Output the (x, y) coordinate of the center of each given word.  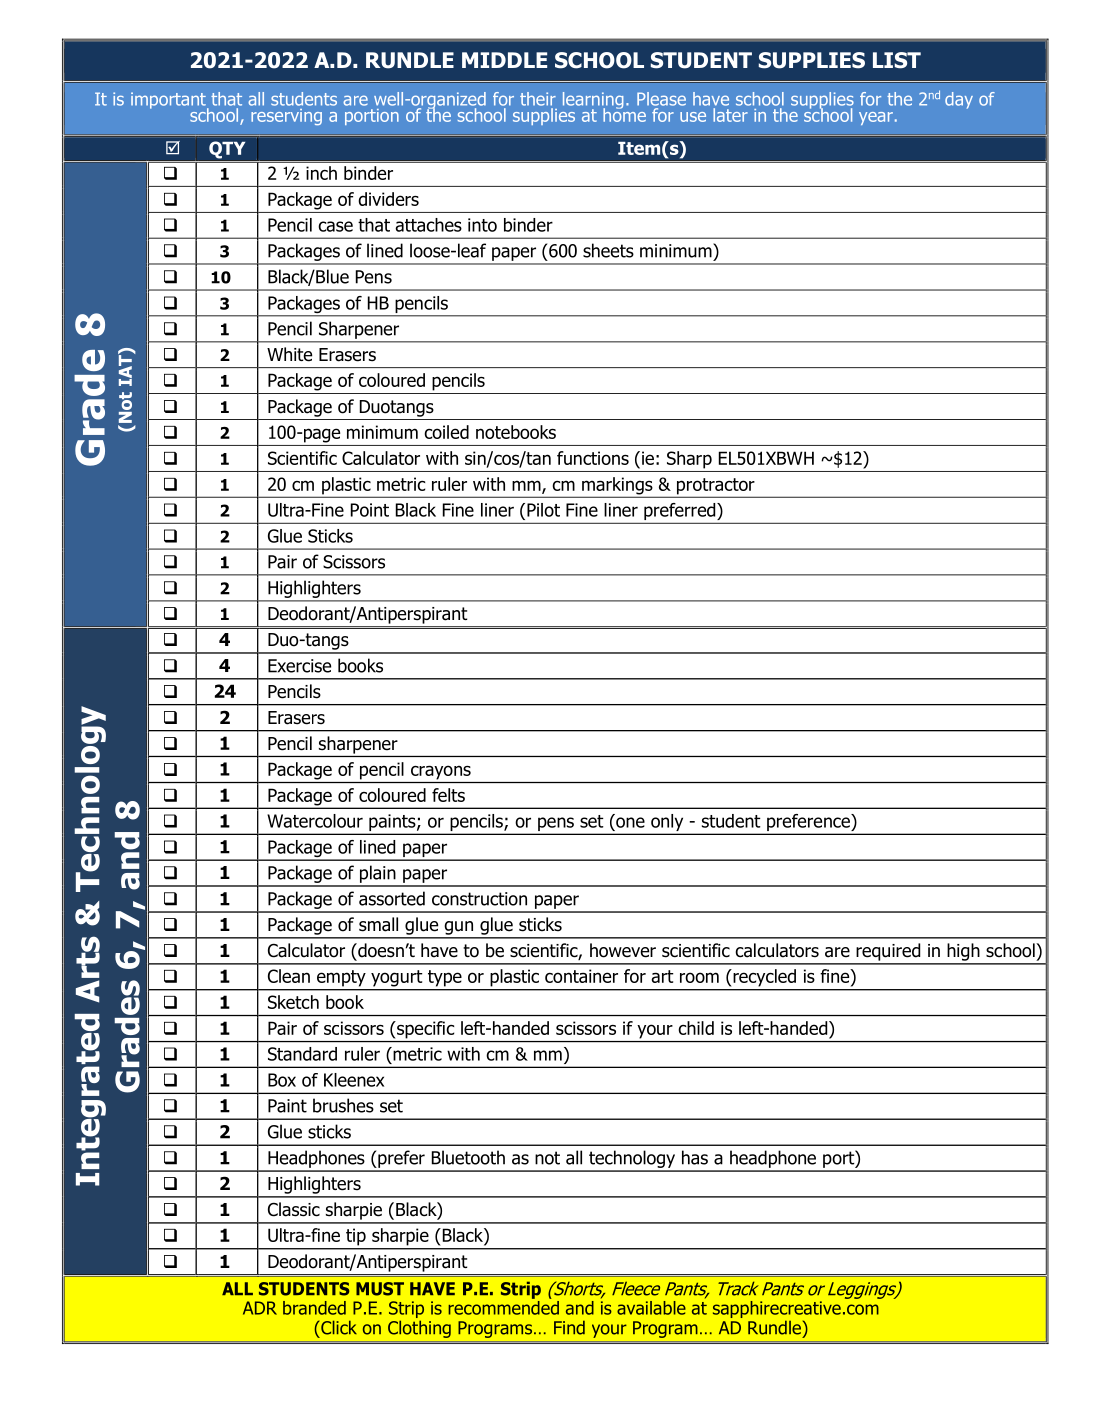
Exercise (299, 666)
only (667, 824)
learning (593, 102)
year (876, 118)
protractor (716, 487)
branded (314, 1308)
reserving (286, 117)
